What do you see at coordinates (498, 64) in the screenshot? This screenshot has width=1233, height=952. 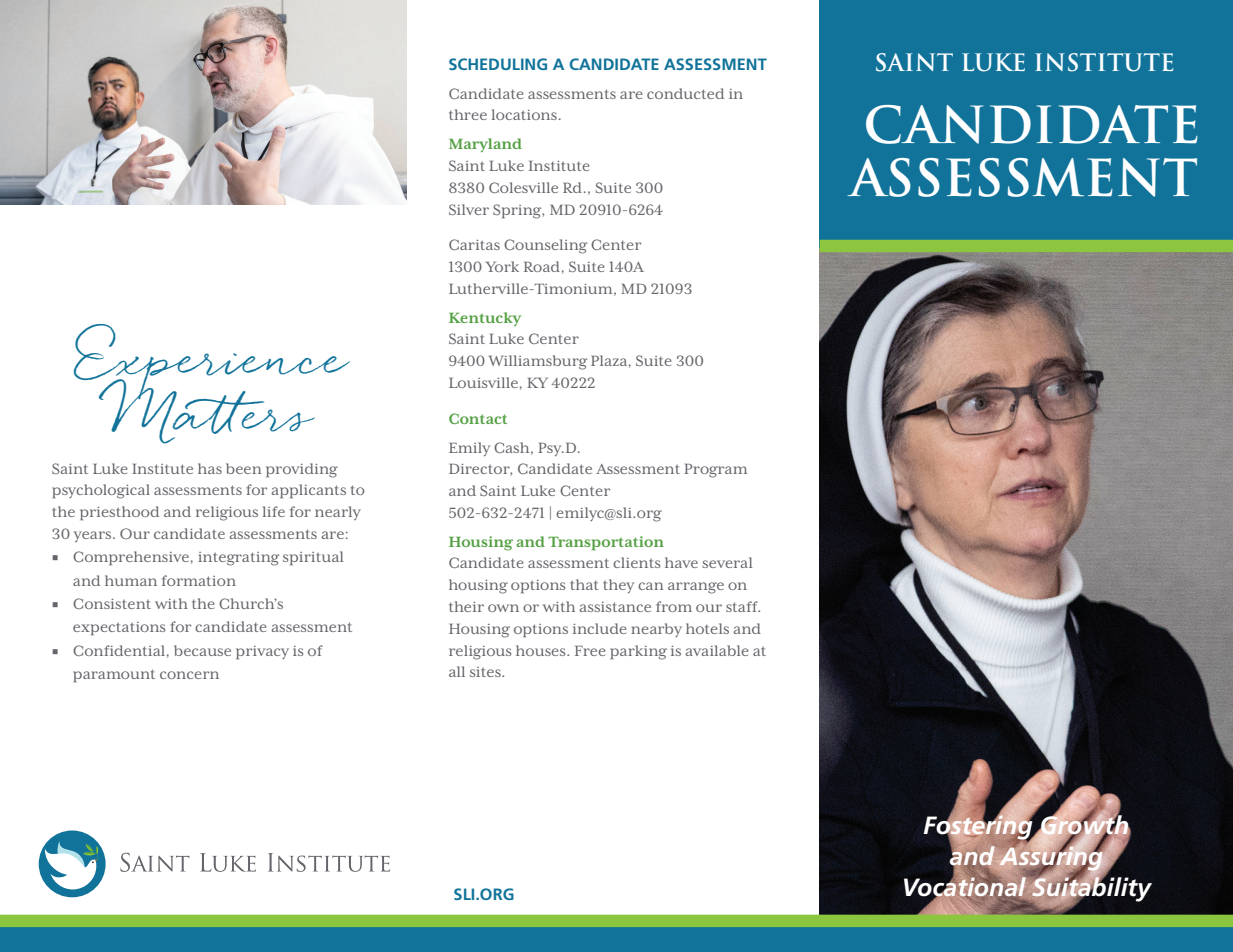 I see `SCHEDULING` at bounding box center [498, 64].
